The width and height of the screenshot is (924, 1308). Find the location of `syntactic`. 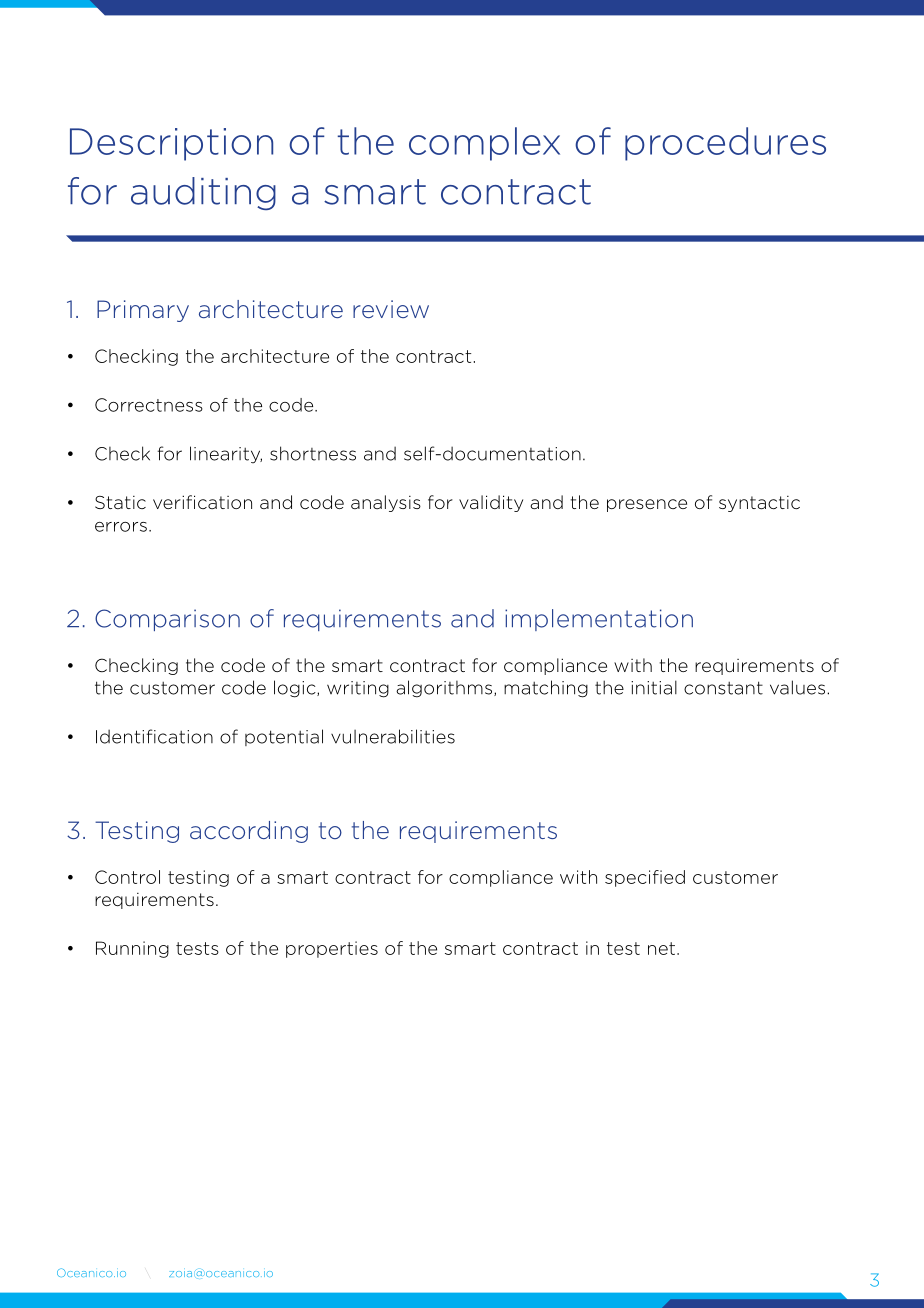

syntactic is located at coordinates (759, 504).
